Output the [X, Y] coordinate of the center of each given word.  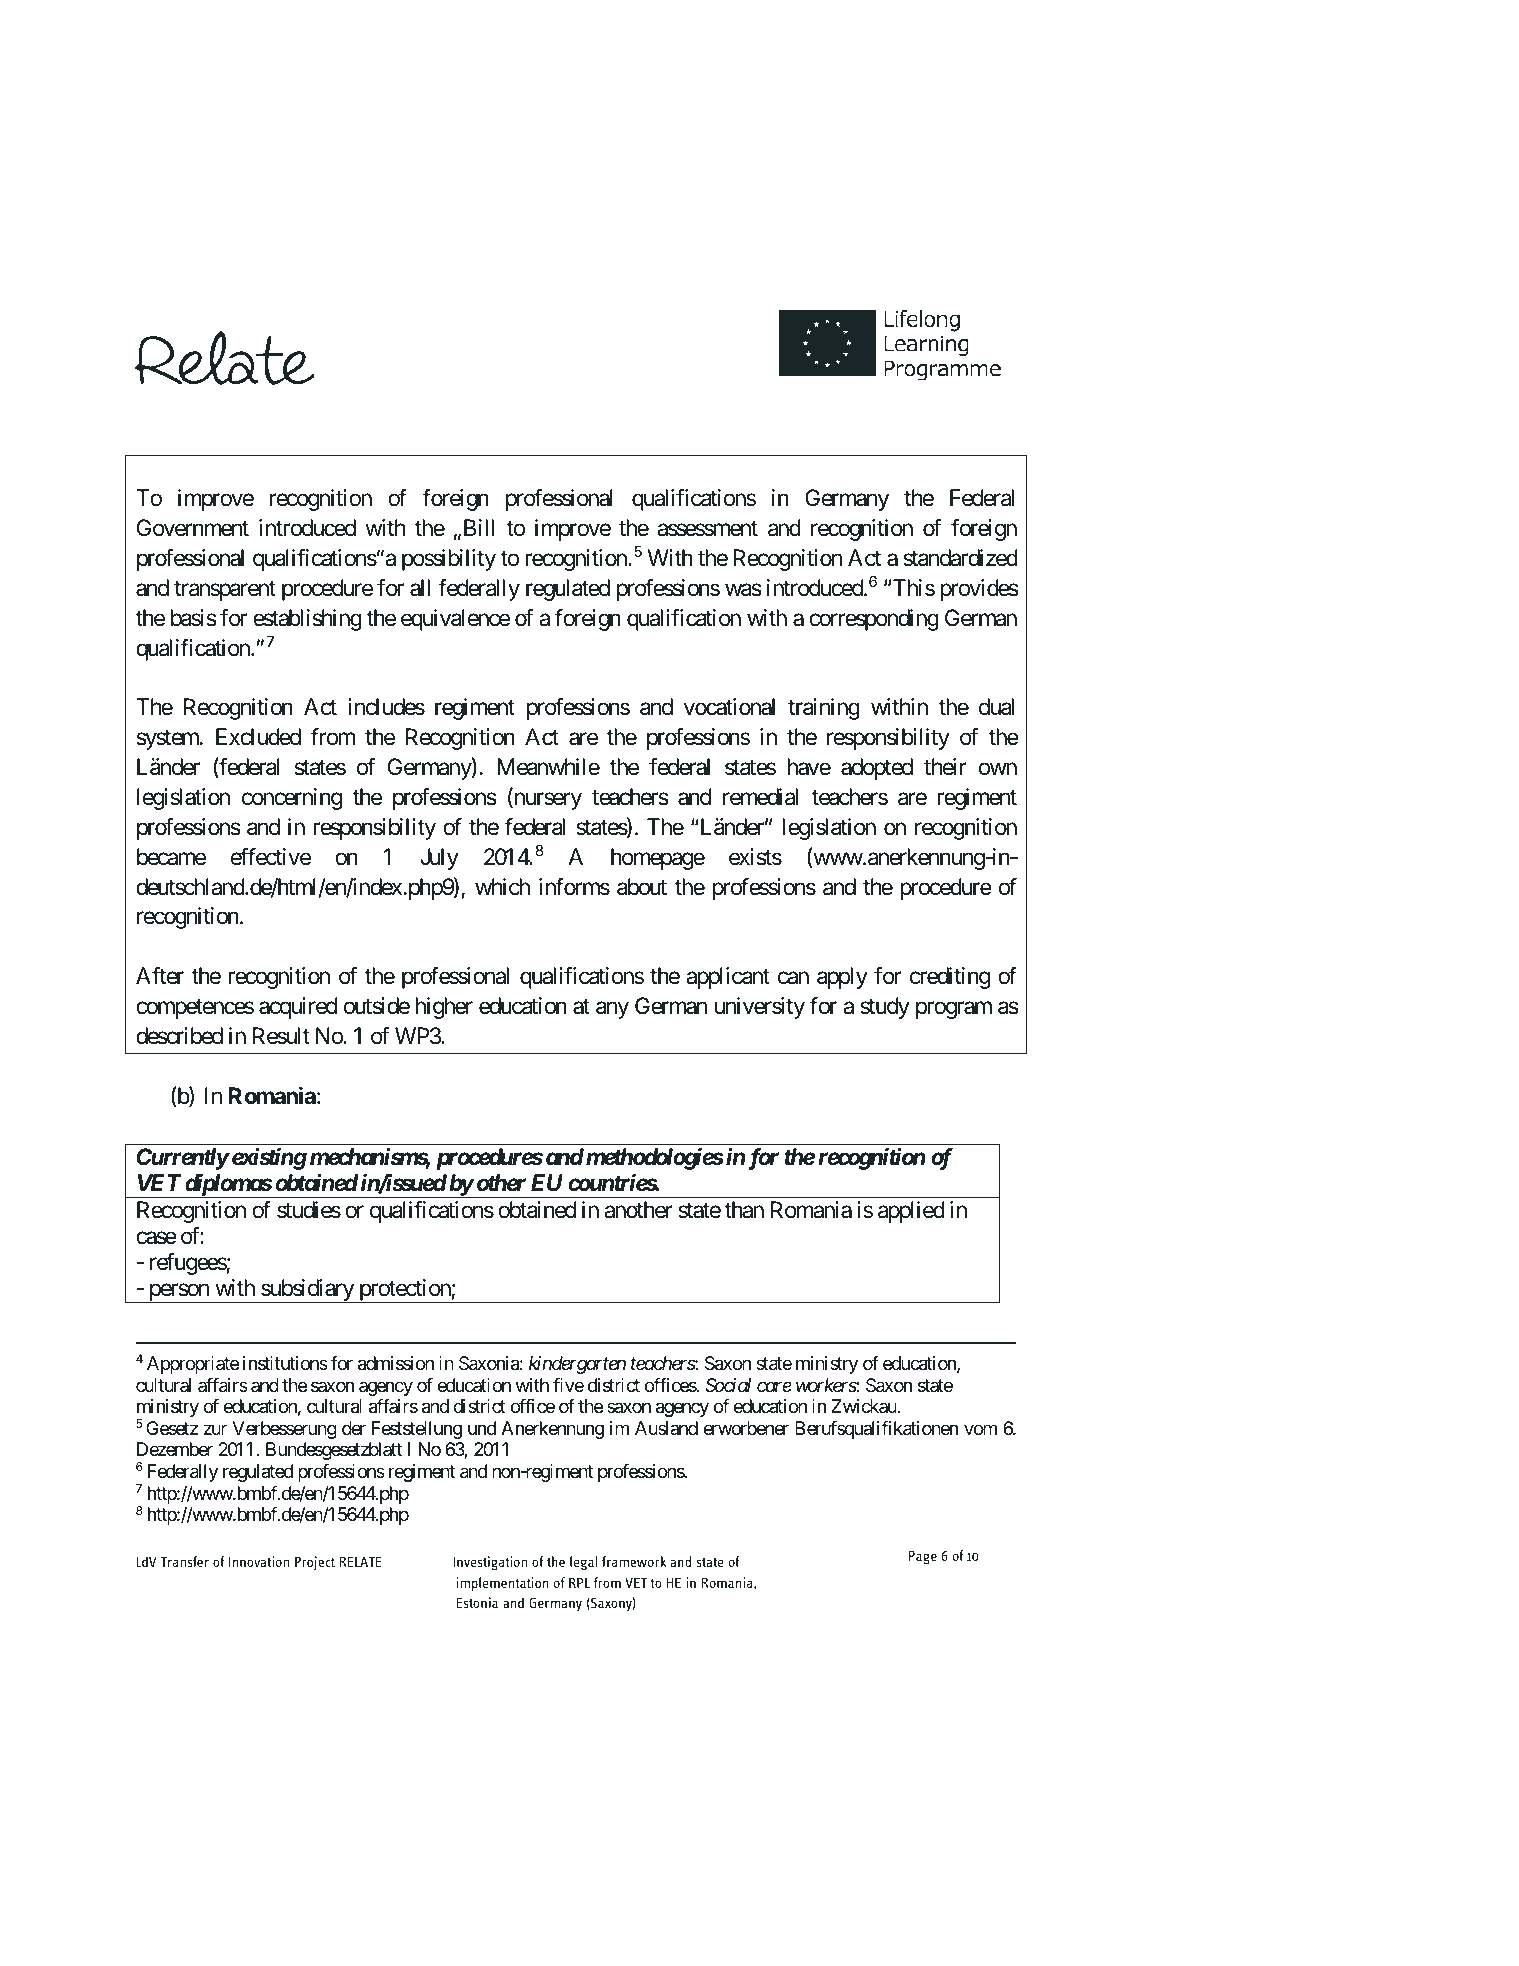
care [774, 1386]
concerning [292, 799]
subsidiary [307, 1291]
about [642, 887]
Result [281, 1036]
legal [583, 1563]
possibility [449, 560]
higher [444, 1008]
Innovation [259, 1561]
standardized [960, 558]
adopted [877, 769]
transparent [225, 591]
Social [728, 1385]
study [885, 1008]
